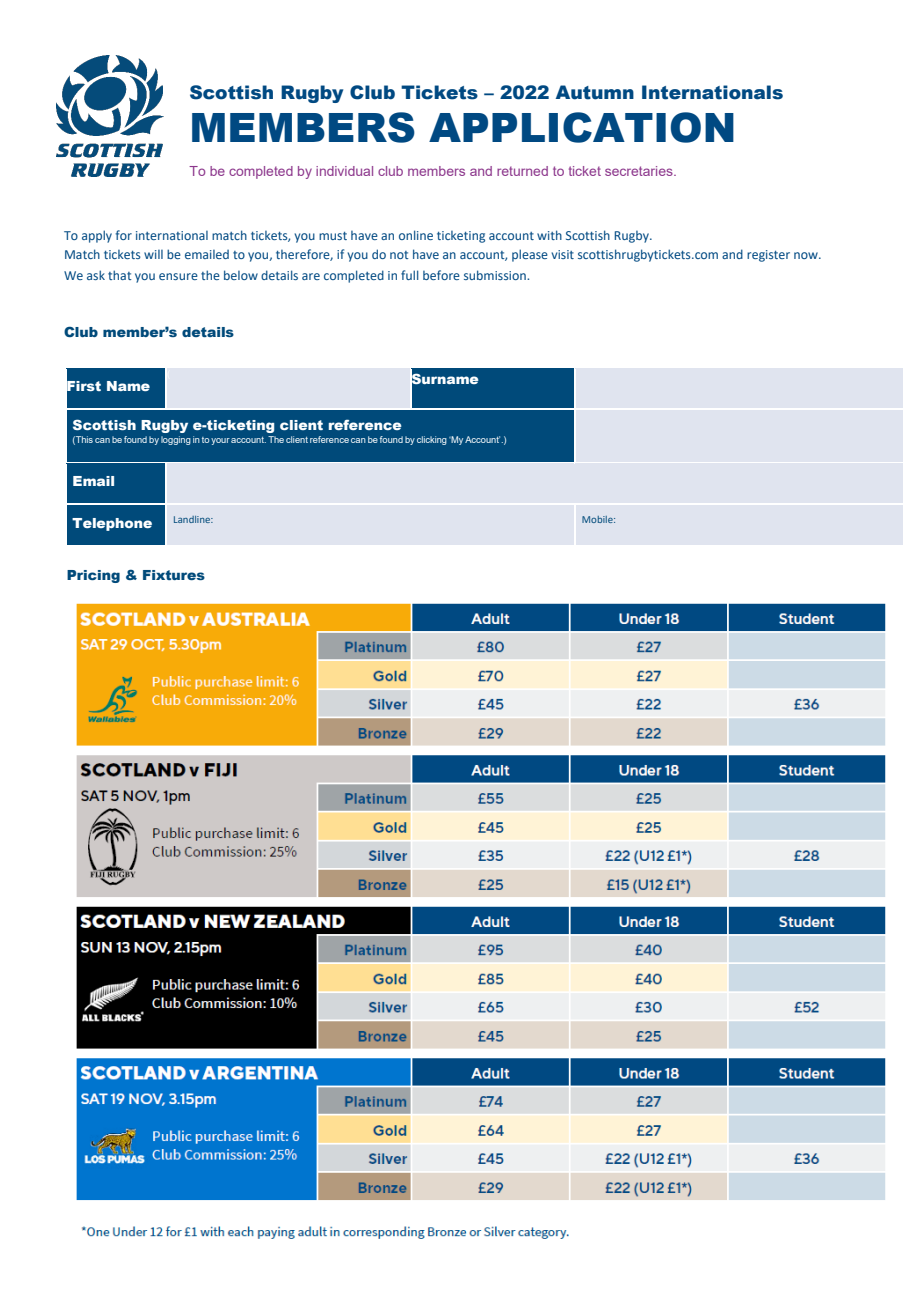  I want to click on submission, so click(496, 275).
